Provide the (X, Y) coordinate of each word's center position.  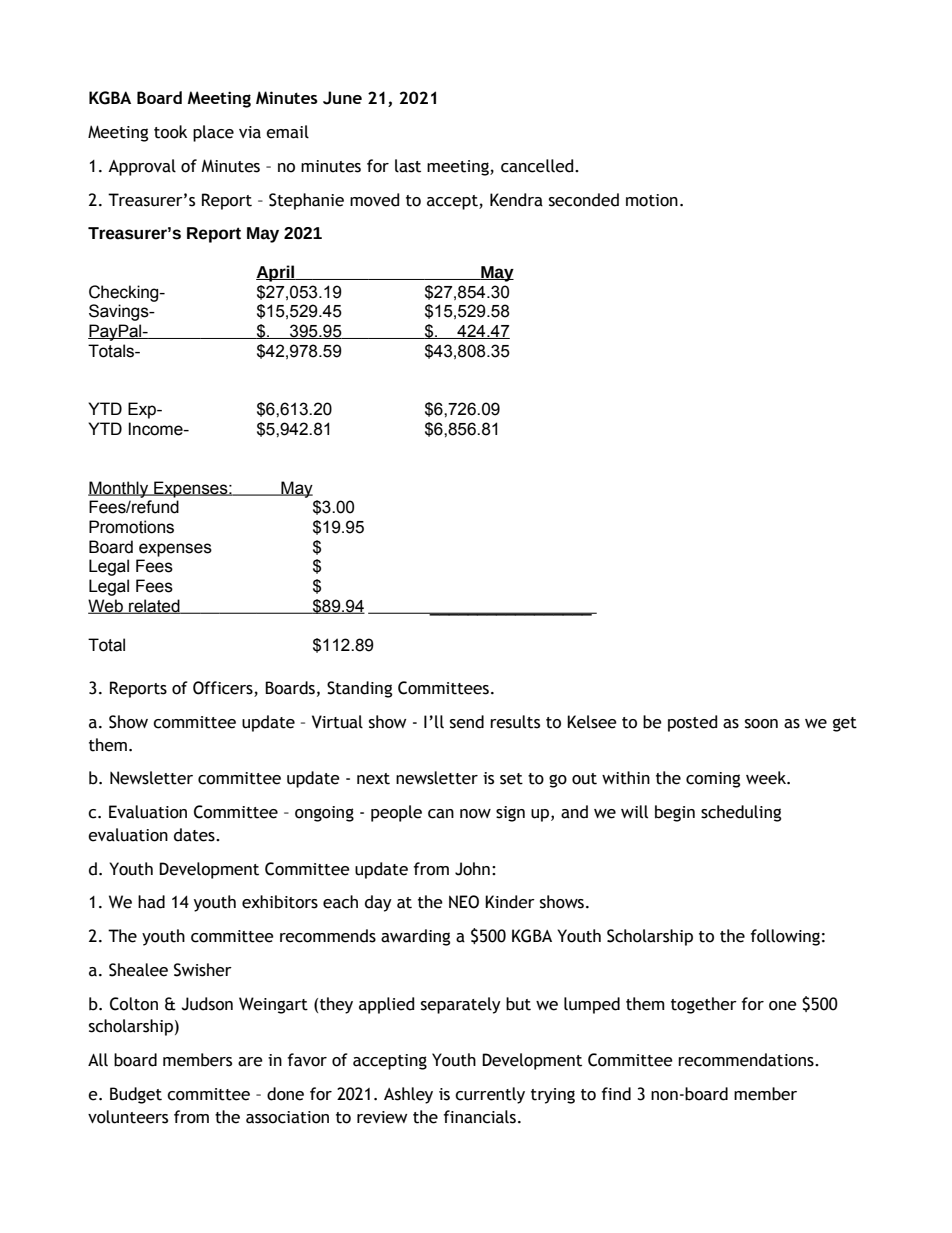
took (170, 132)
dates (195, 835)
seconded (584, 200)
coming (713, 780)
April (276, 273)
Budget (136, 1095)
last (408, 166)
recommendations (747, 1060)
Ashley (408, 1095)
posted (692, 723)
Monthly (119, 489)
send (467, 722)
